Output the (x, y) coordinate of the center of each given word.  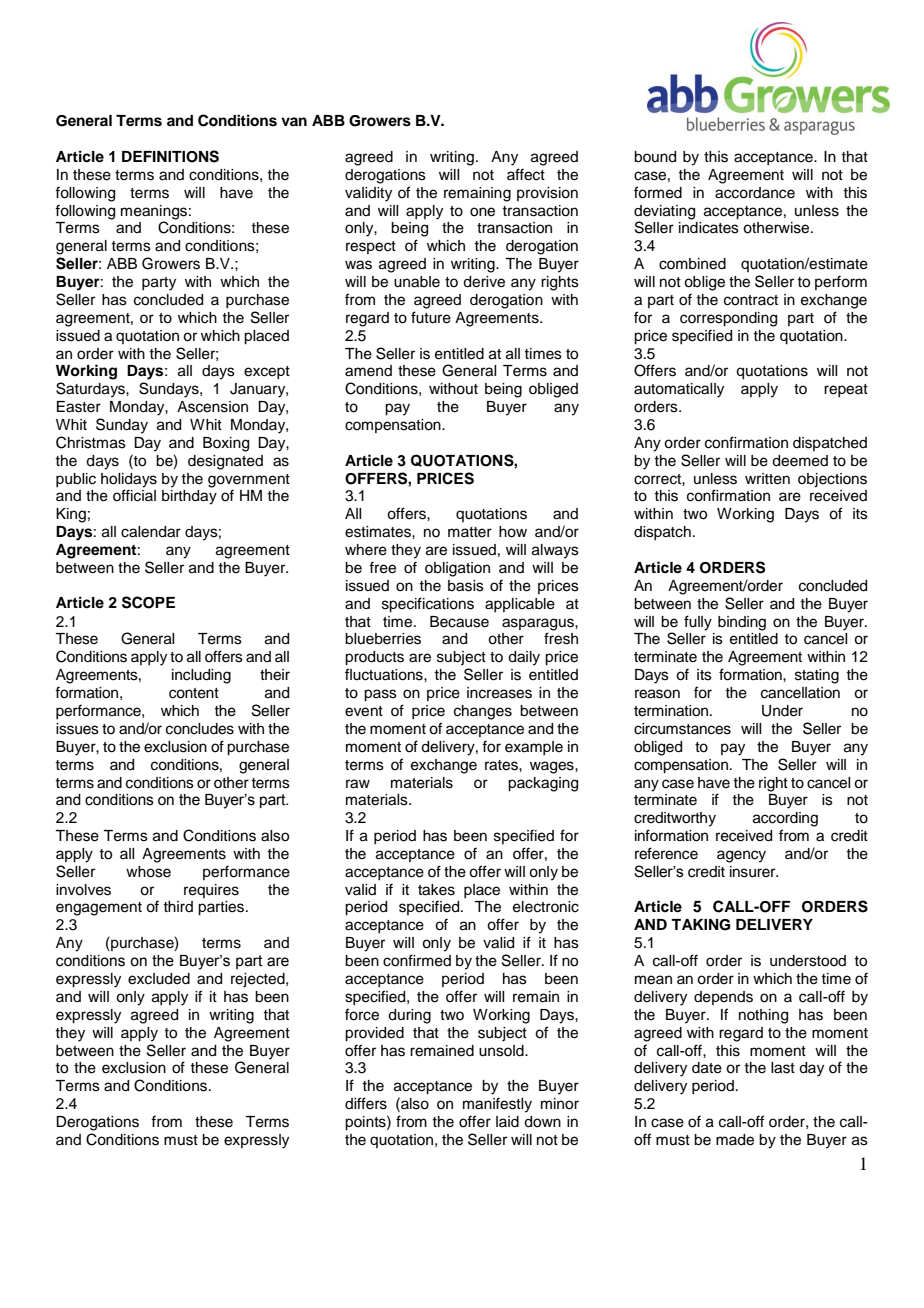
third (178, 906)
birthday (189, 497)
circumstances (682, 729)
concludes (200, 729)
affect (526, 174)
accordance (755, 193)
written (767, 479)
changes (483, 712)
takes (436, 890)
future (431, 317)
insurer (754, 872)
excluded (159, 979)
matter (470, 532)
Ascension (212, 407)
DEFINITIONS (170, 156)
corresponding (728, 319)
